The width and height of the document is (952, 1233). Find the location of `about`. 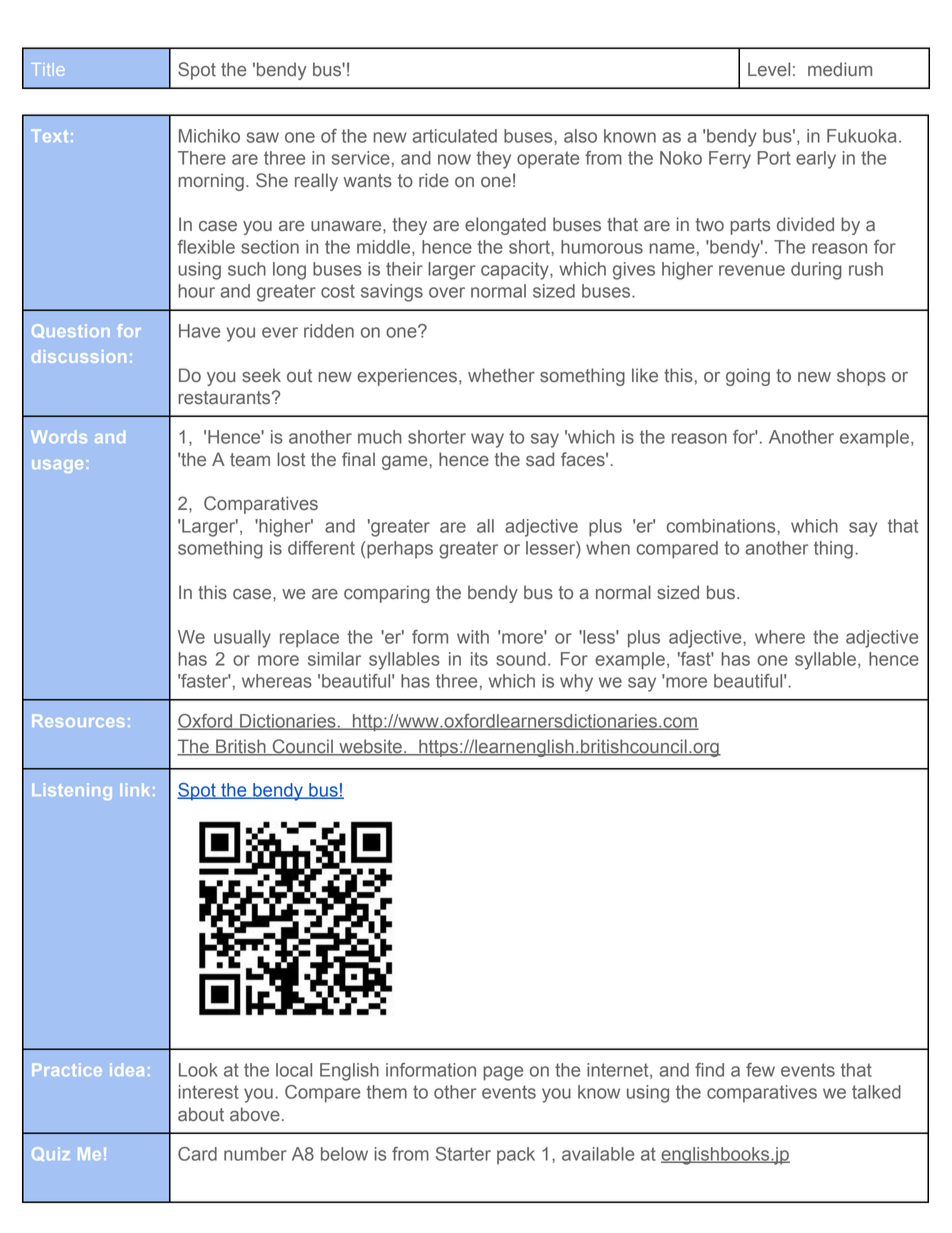

about is located at coordinates (201, 1114).
